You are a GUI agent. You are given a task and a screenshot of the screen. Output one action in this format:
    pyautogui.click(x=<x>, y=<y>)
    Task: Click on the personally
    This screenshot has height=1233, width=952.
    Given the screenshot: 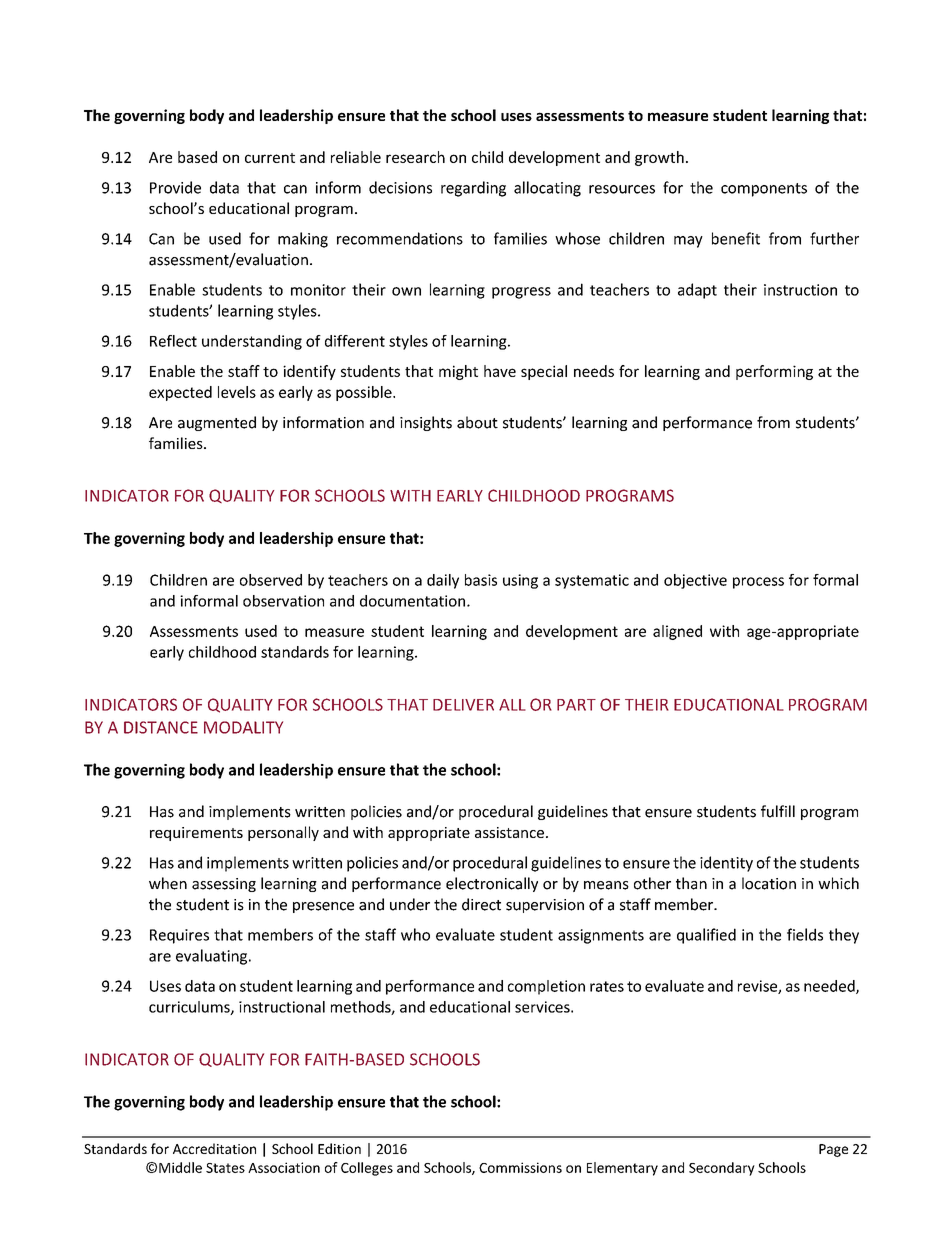 What is the action you would take?
    pyautogui.click(x=283, y=833)
